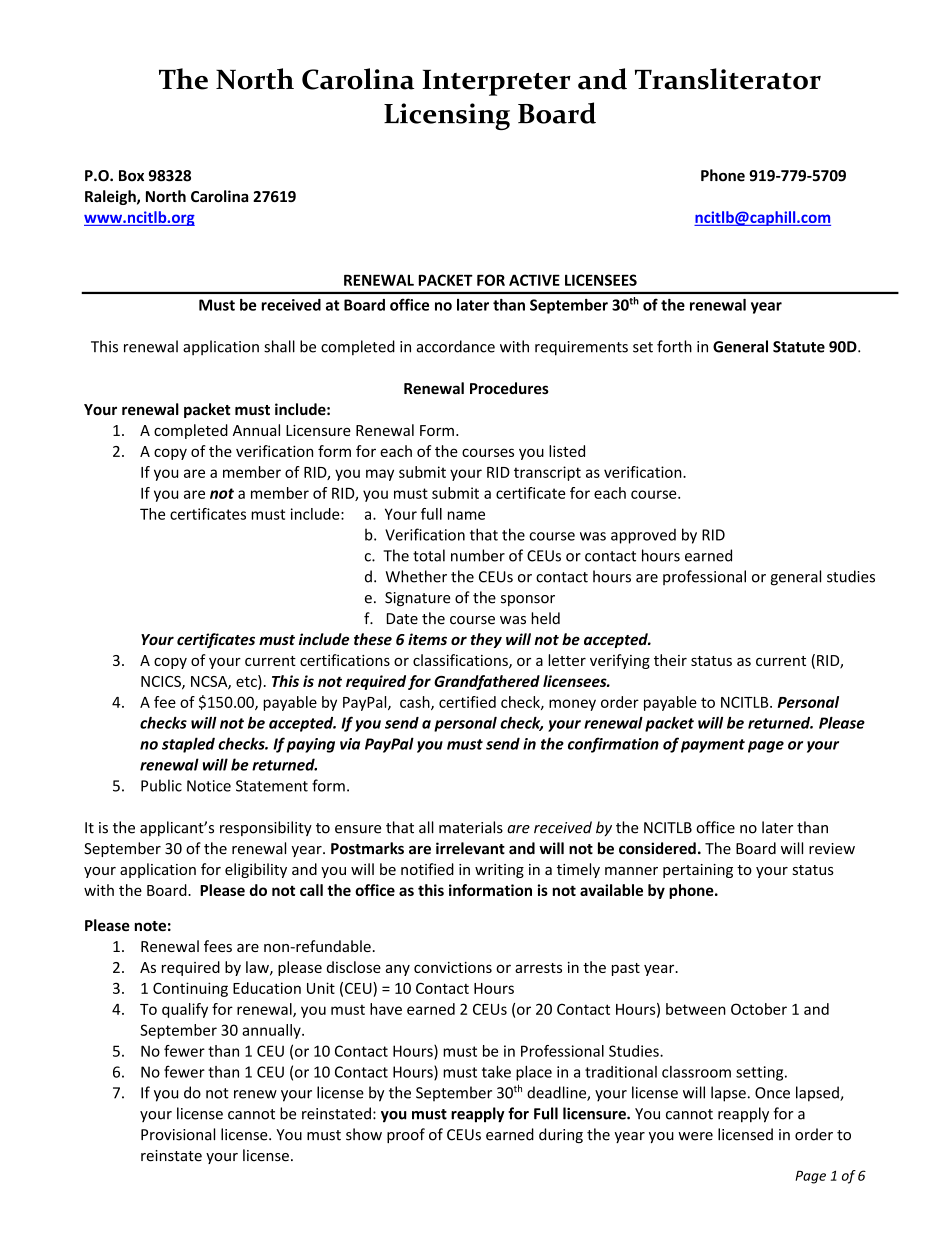 The height and width of the document is (1233, 952). What do you see at coordinates (131, 176) in the document?
I see `Box` at bounding box center [131, 176].
